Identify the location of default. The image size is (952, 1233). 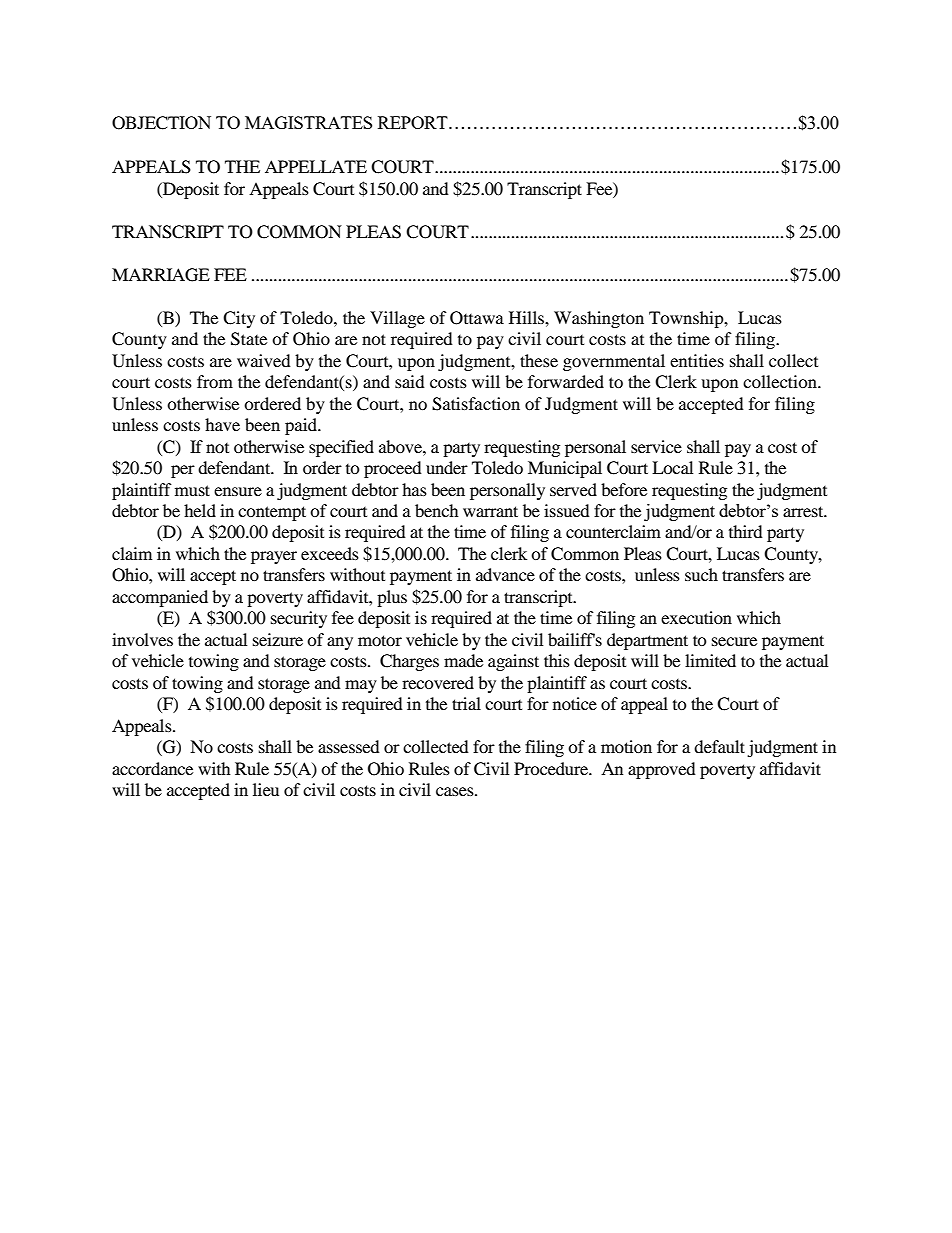
(719, 746).
